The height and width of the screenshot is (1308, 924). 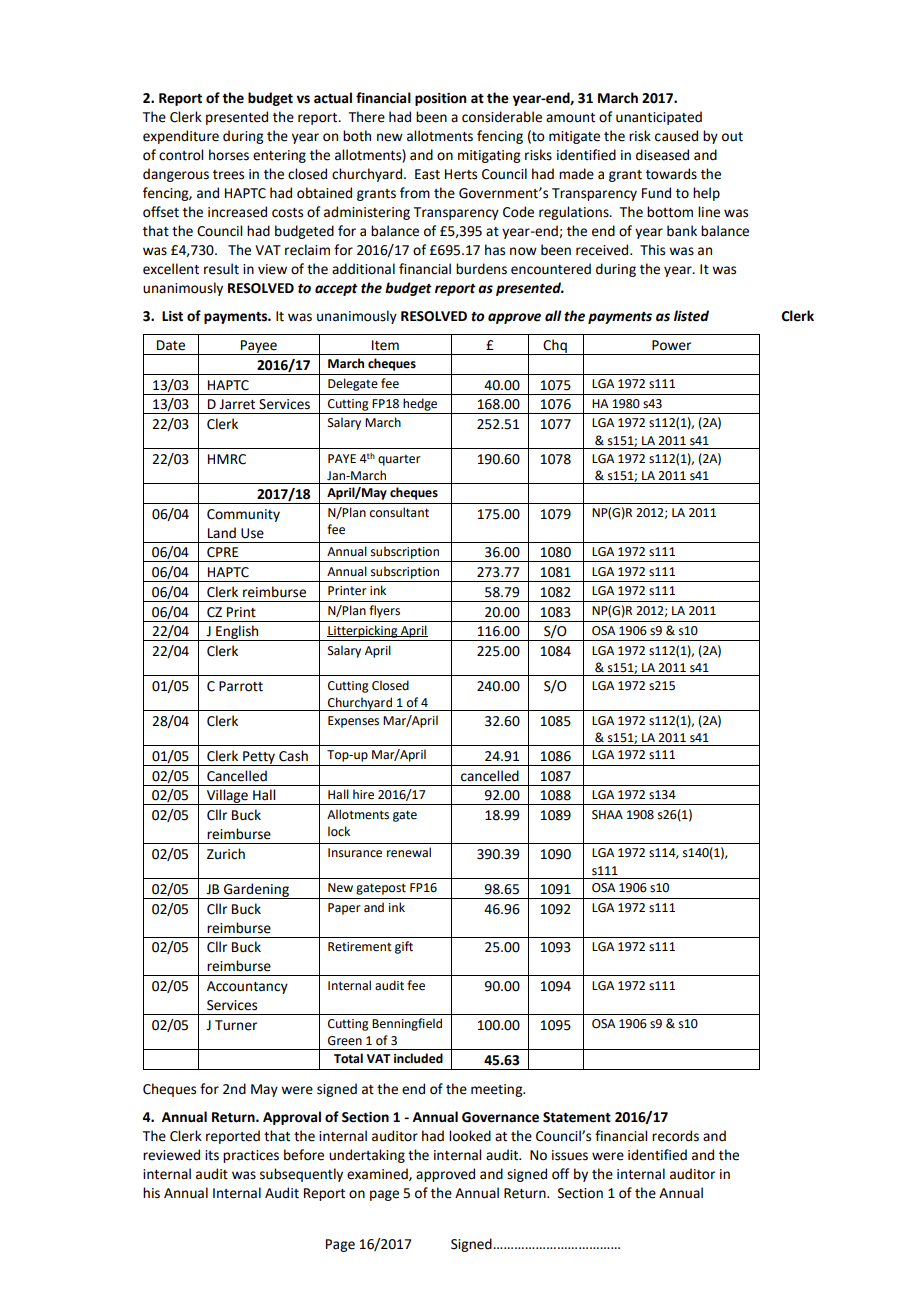 What do you see at coordinates (399, 460) in the screenshot?
I see `quarter` at bounding box center [399, 460].
